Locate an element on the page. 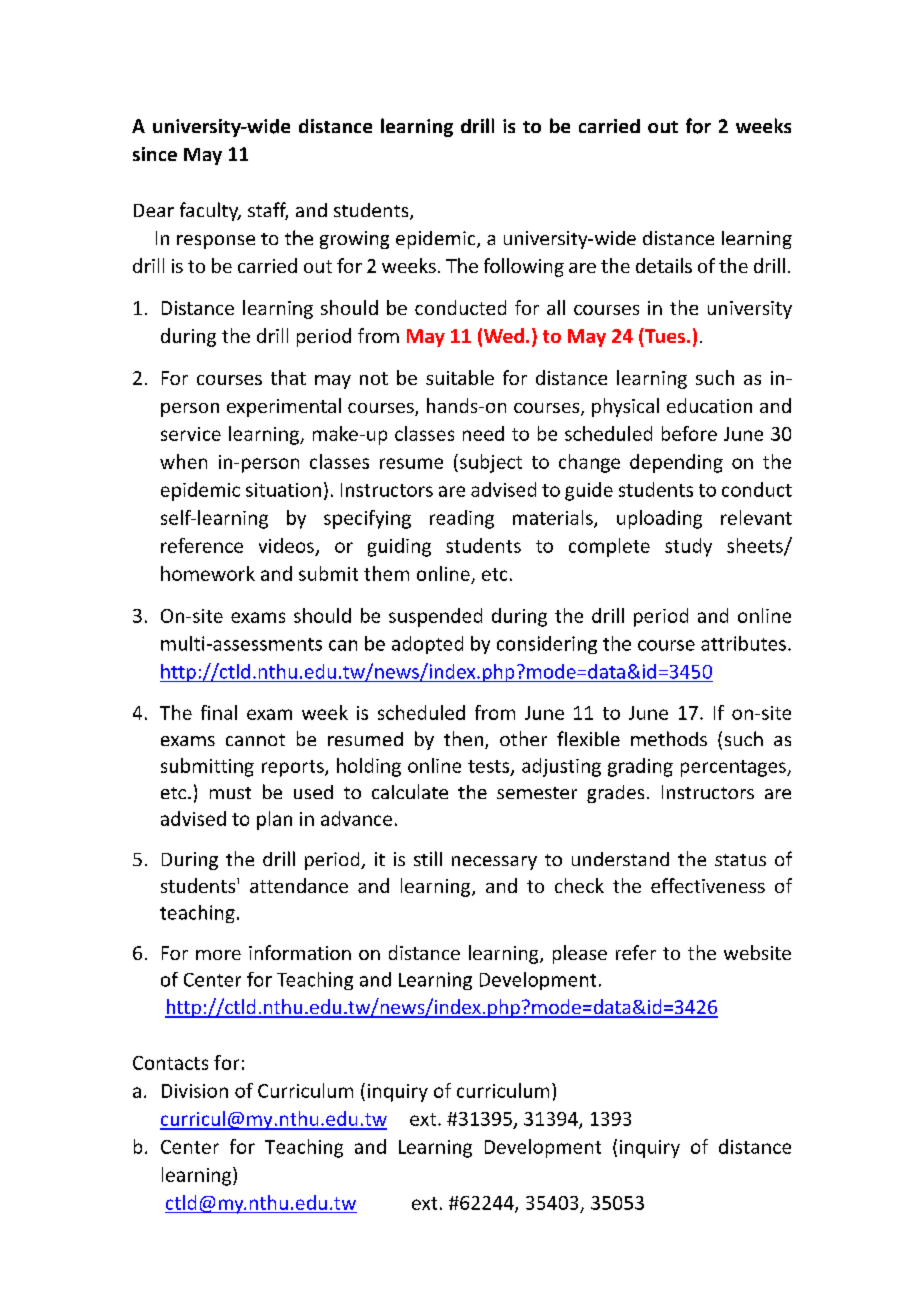 The image size is (924, 1308). service is located at coordinates (191, 434).
